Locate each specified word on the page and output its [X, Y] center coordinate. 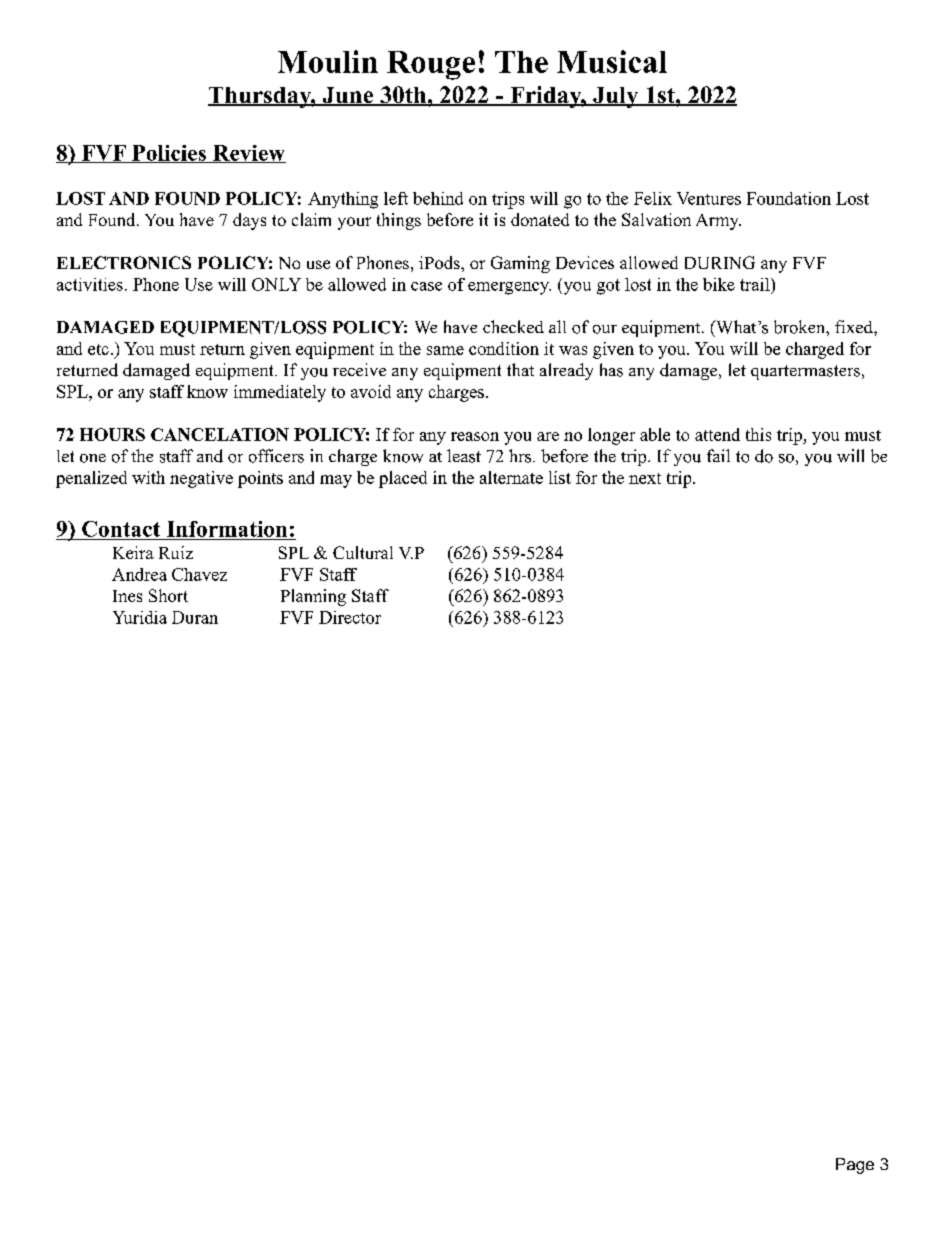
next [645, 478]
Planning [313, 597]
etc [98, 349]
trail [756, 284]
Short [168, 595]
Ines [127, 596]
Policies [169, 154]
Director [350, 617]
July [616, 97]
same [445, 350]
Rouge [431, 65]
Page [855, 1166]
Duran [195, 617]
